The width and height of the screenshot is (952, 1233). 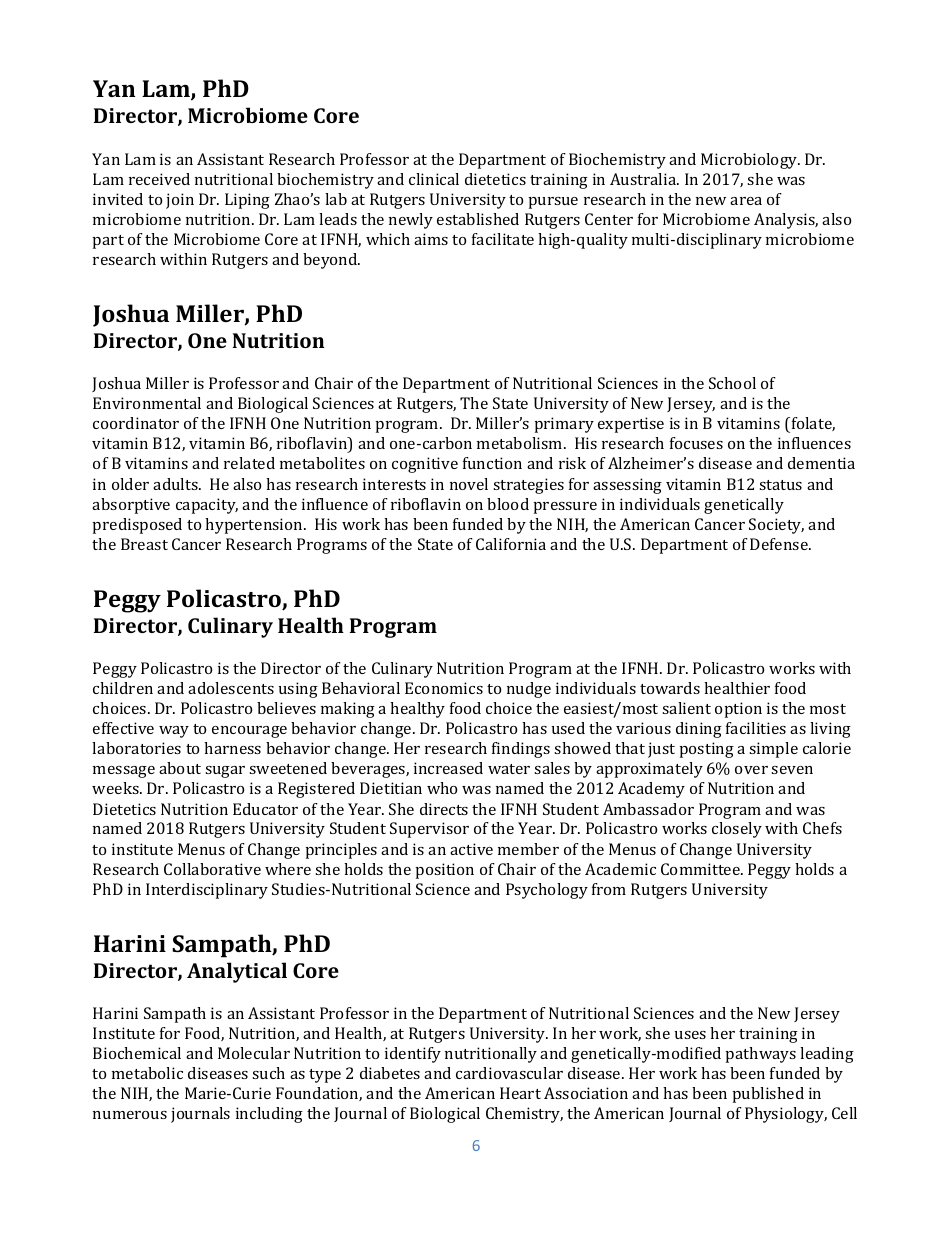 I want to click on established, so click(x=478, y=219).
